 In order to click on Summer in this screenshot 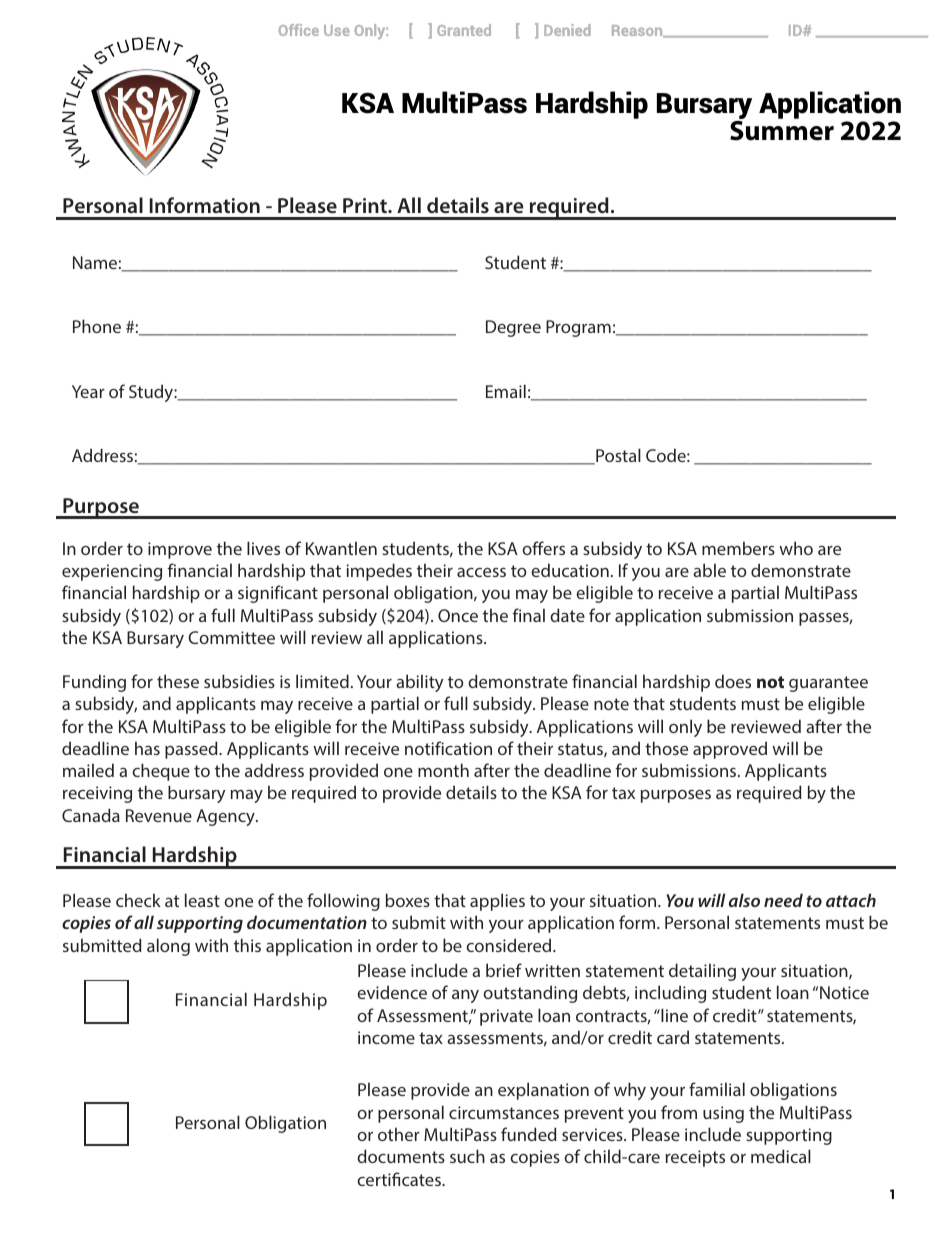, I will do `click(782, 129)`.
